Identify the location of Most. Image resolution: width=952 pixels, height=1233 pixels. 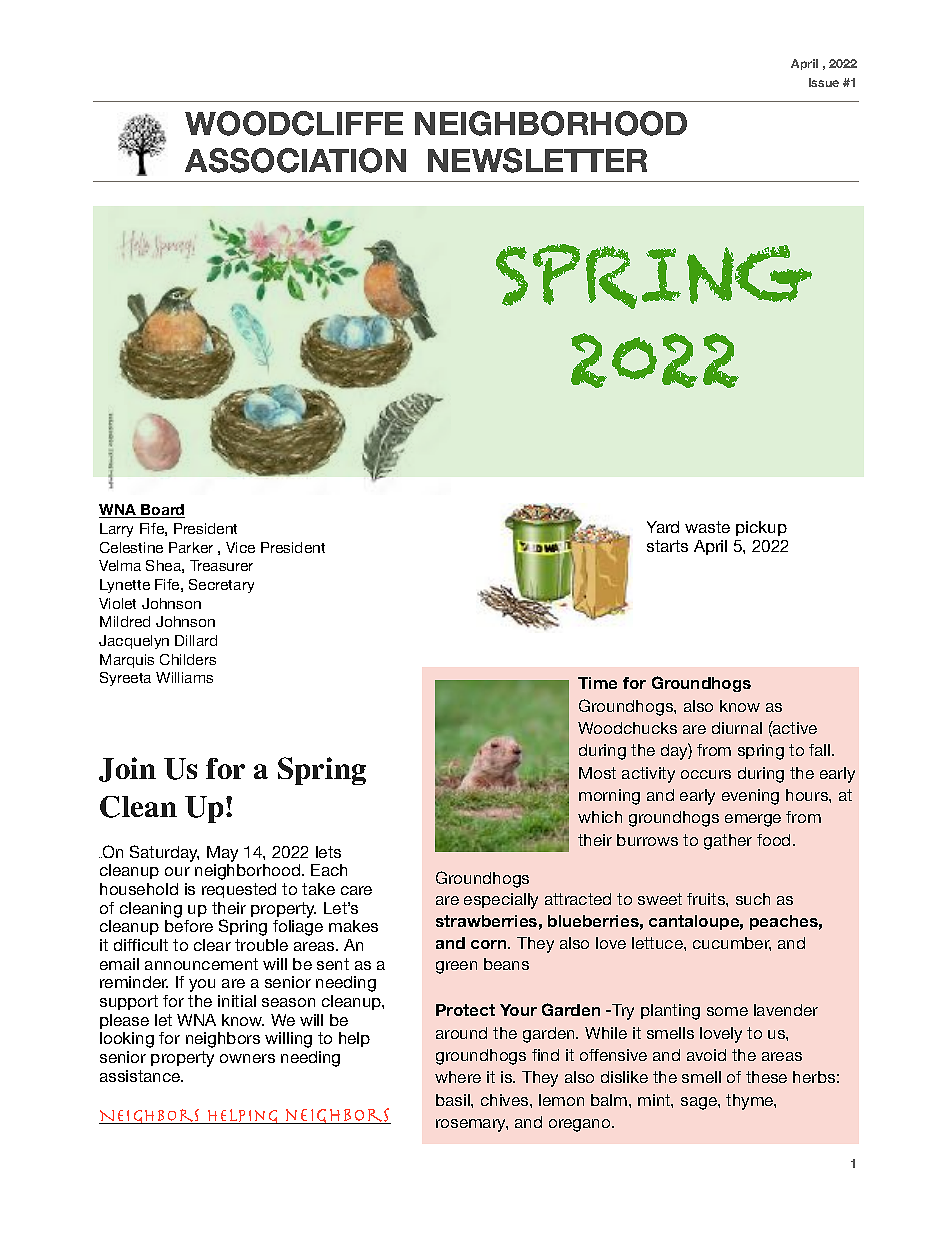
(597, 773).
